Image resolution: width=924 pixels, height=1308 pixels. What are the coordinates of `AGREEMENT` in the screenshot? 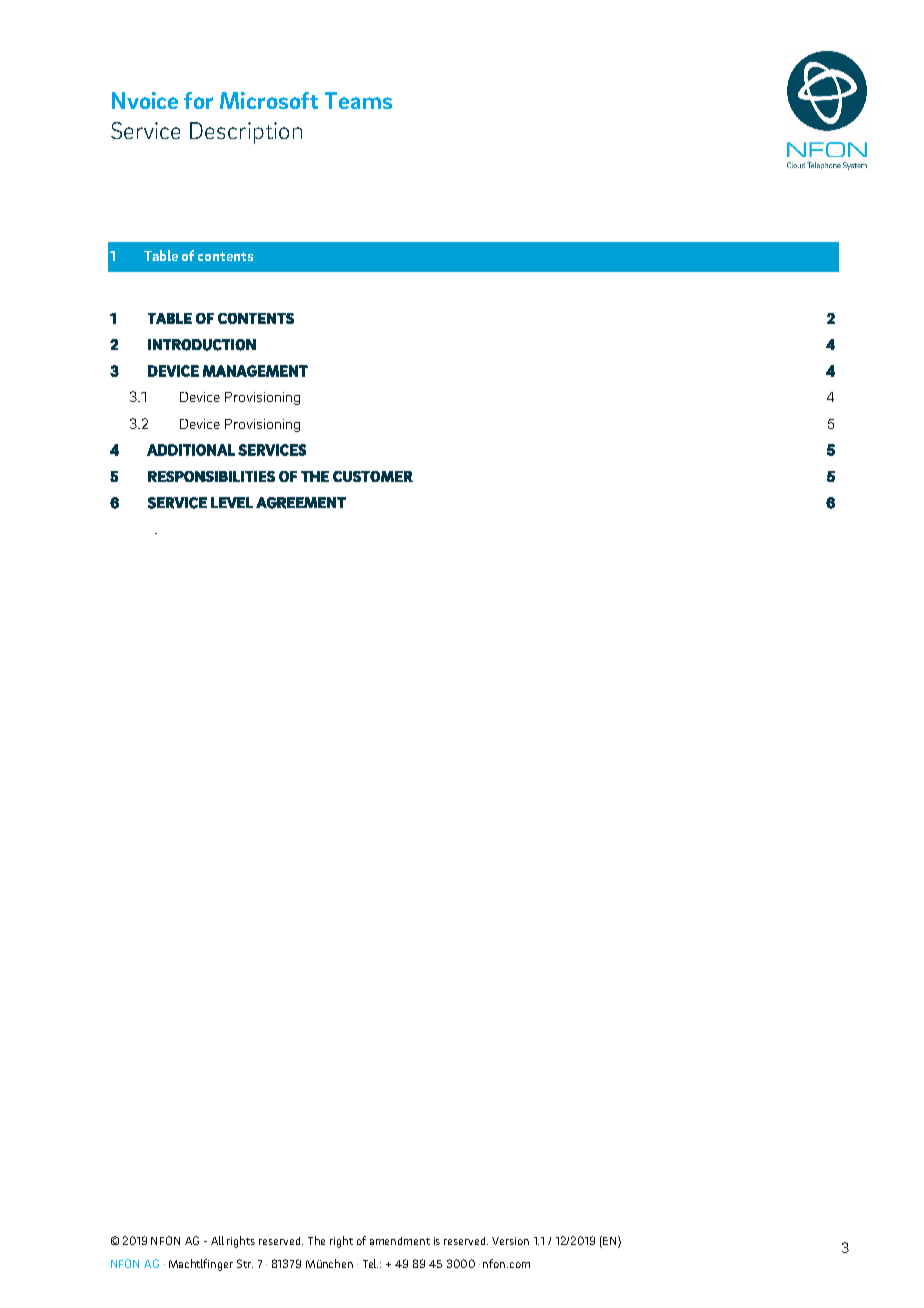 It's located at (301, 503).
